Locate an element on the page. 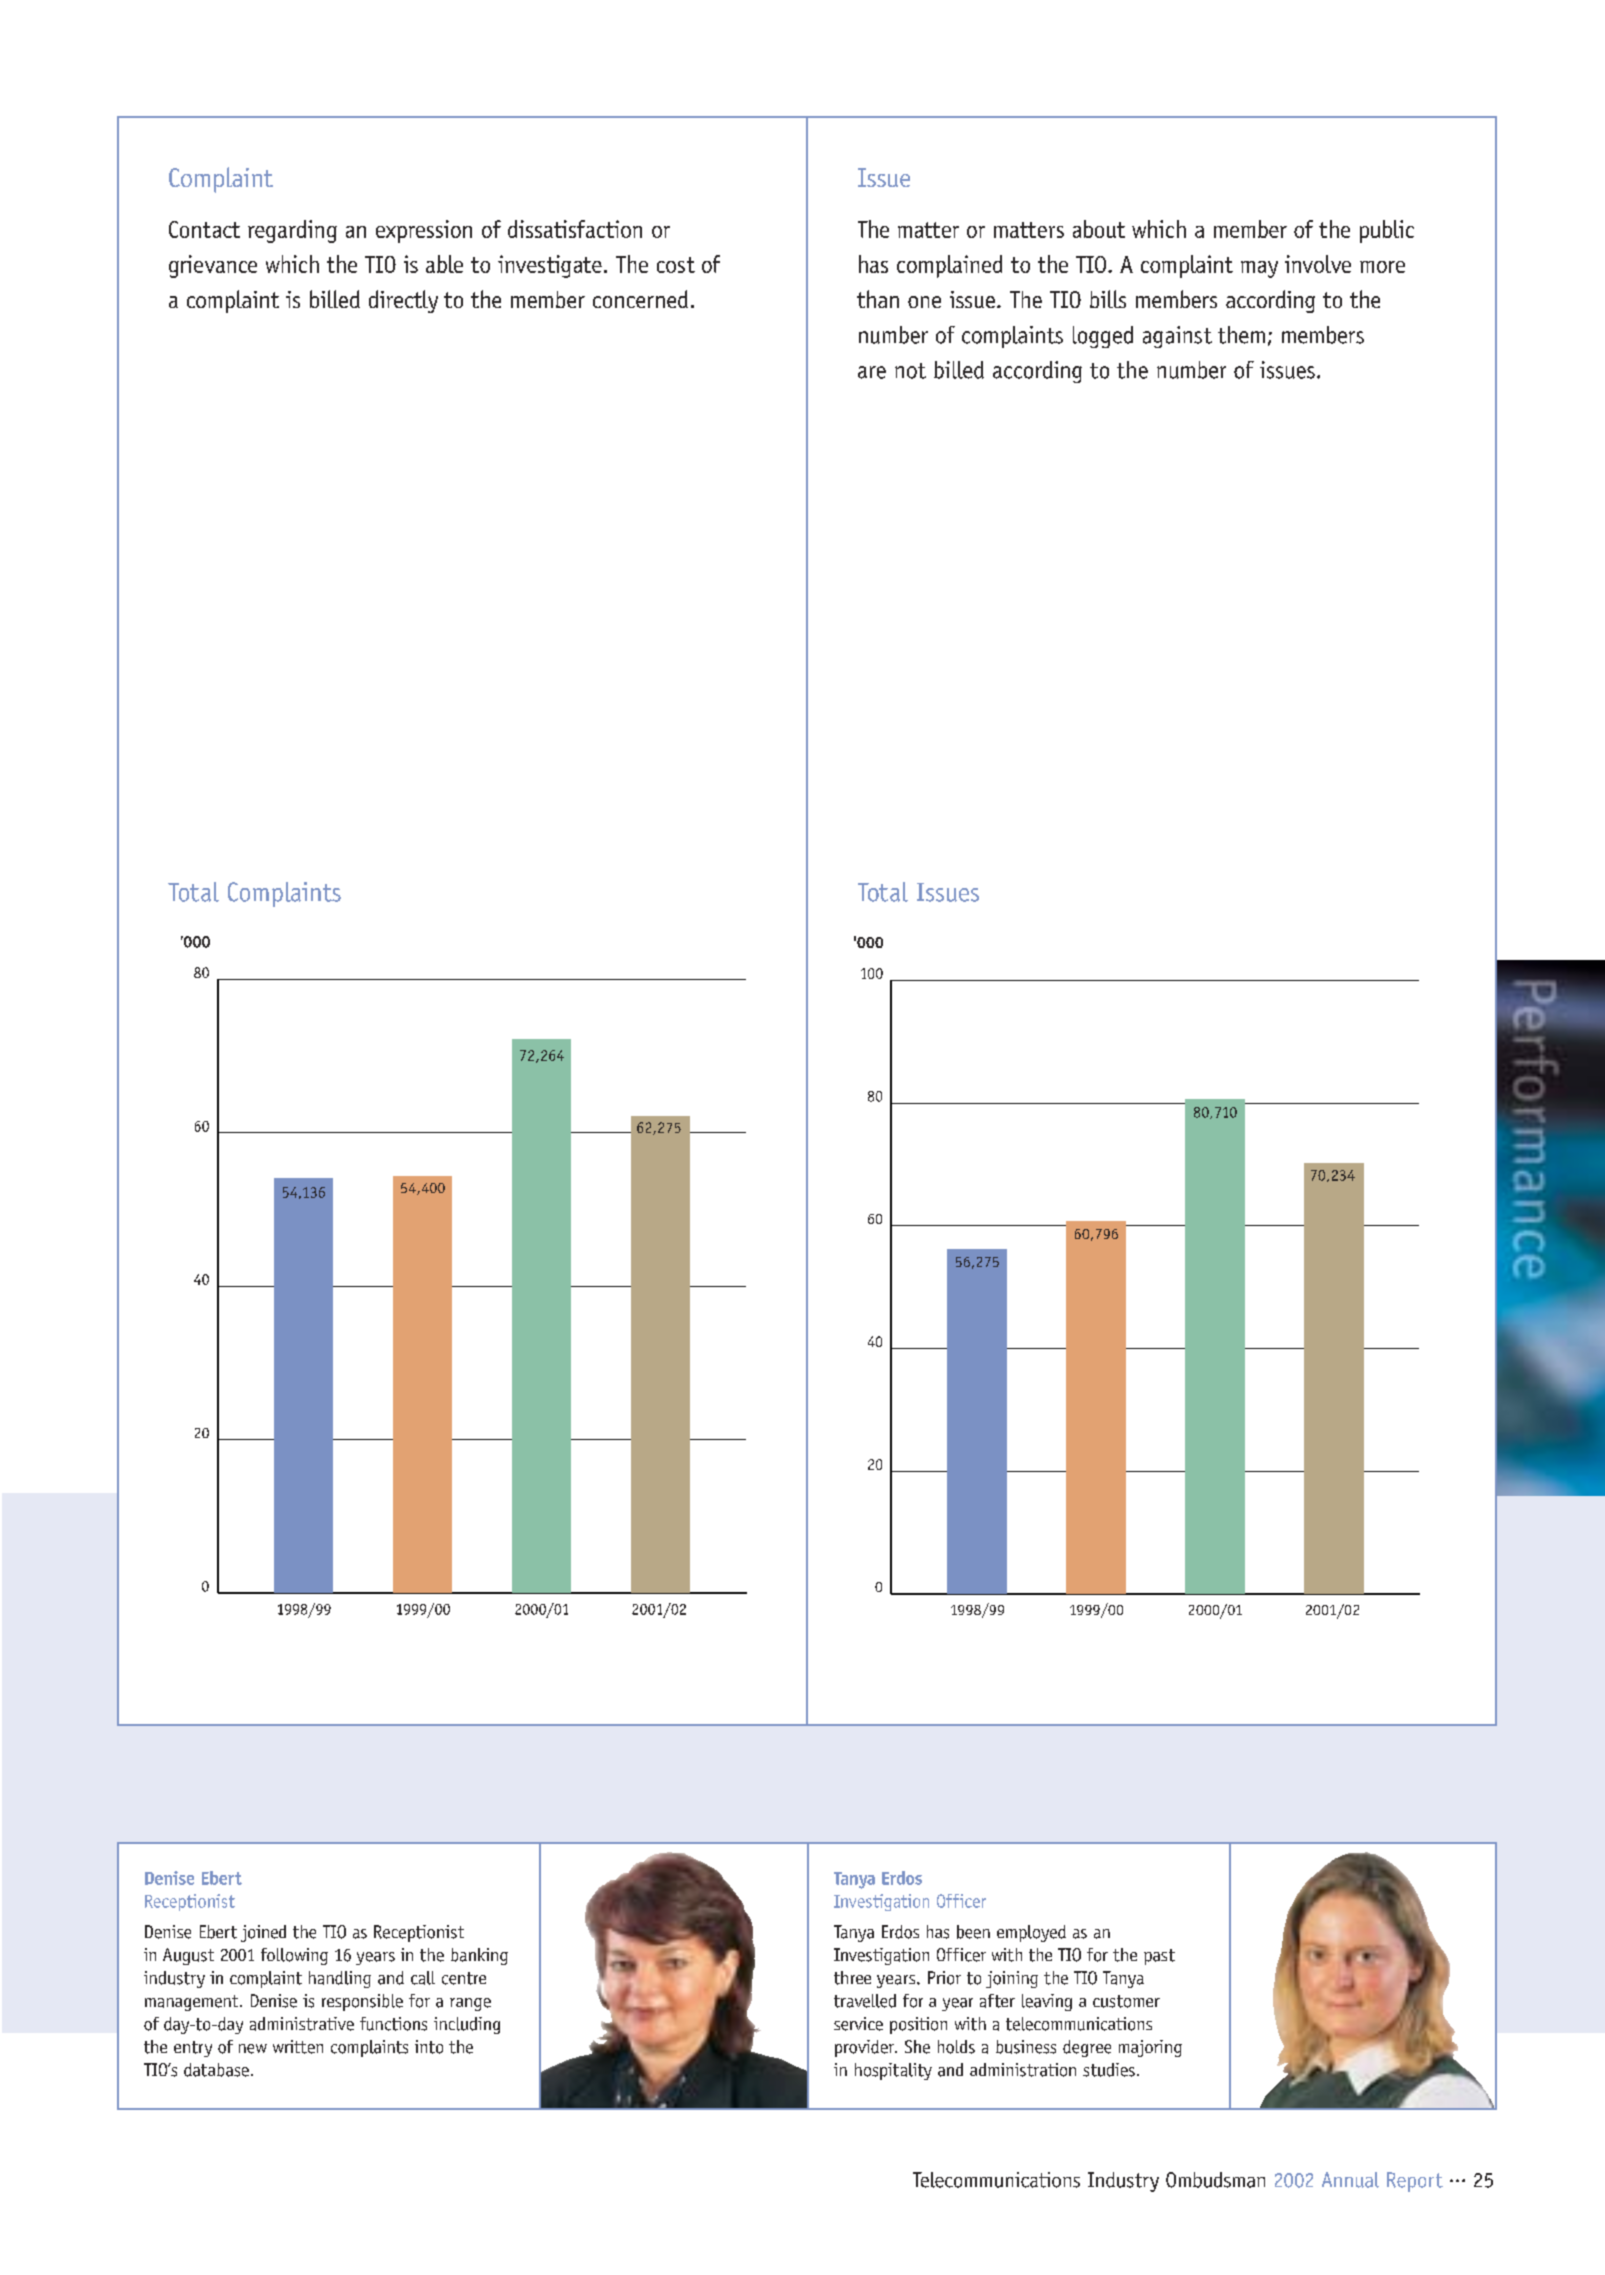 The height and width of the document is (2275, 1605). Ombudsman is located at coordinates (1215, 2180).
